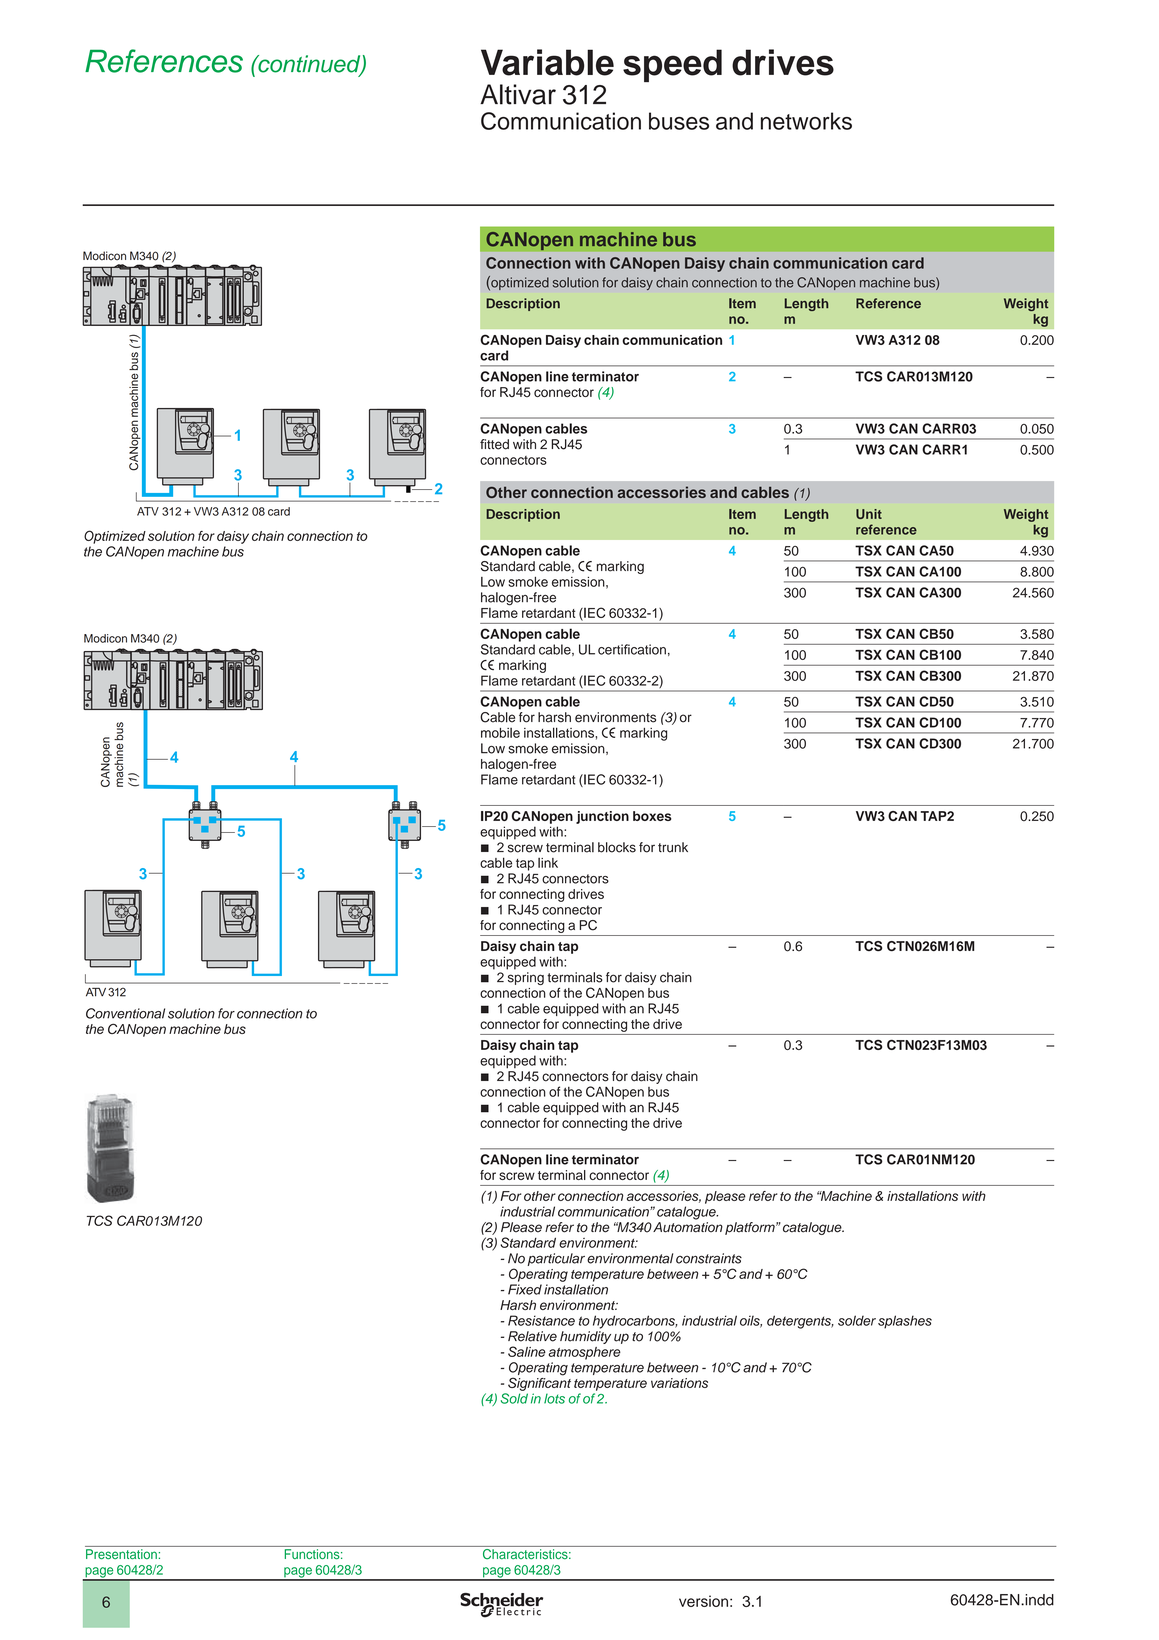  I want to click on trunk, so click(673, 847).
